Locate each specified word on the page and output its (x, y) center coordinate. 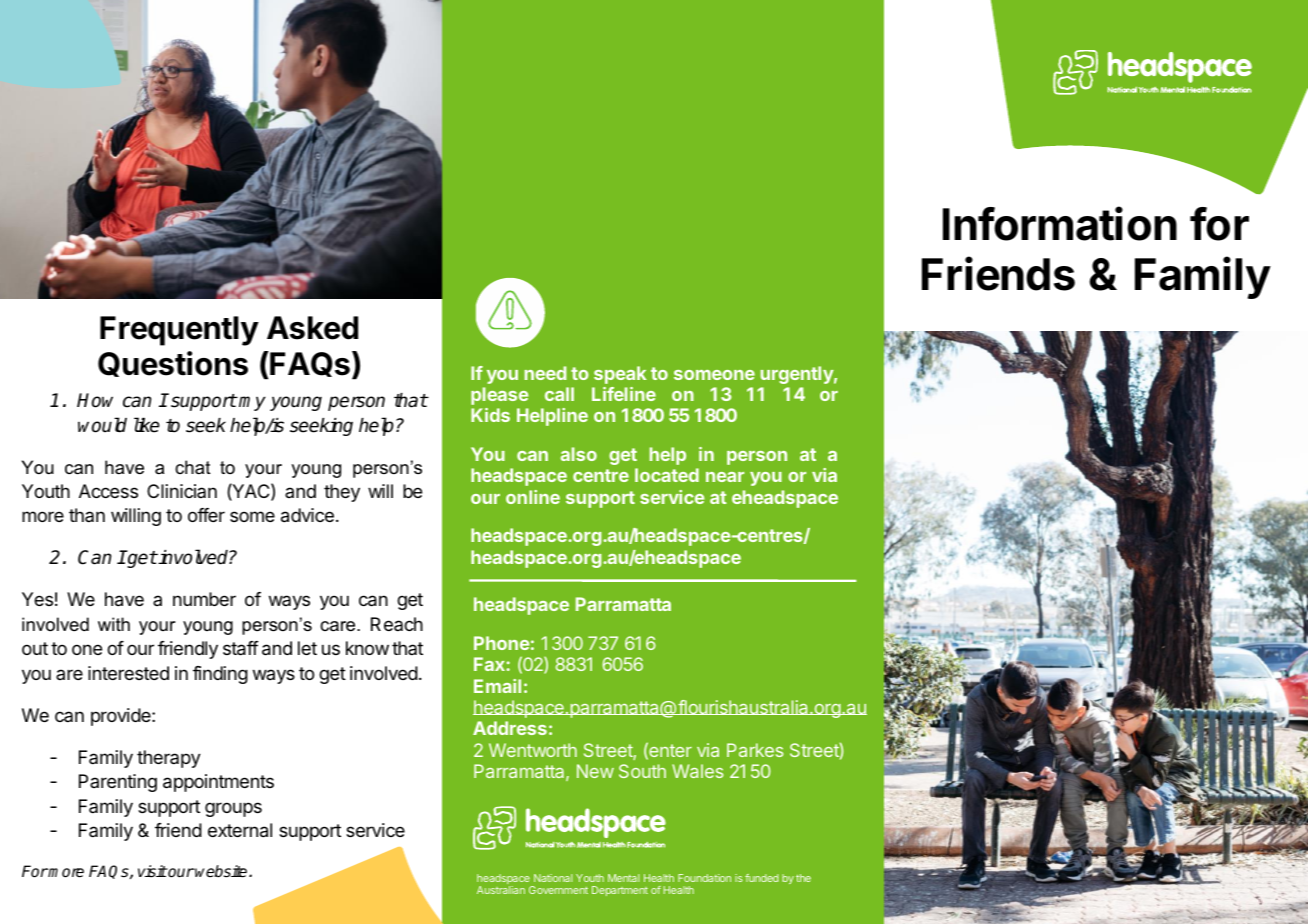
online (533, 497)
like (147, 425)
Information (1060, 223)
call (559, 394)
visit (152, 871)
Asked (312, 328)
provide (122, 717)
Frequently (179, 331)
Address (510, 728)
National (553, 878)
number (204, 599)
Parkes (755, 750)
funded (761, 878)
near (725, 477)
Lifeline (624, 394)
